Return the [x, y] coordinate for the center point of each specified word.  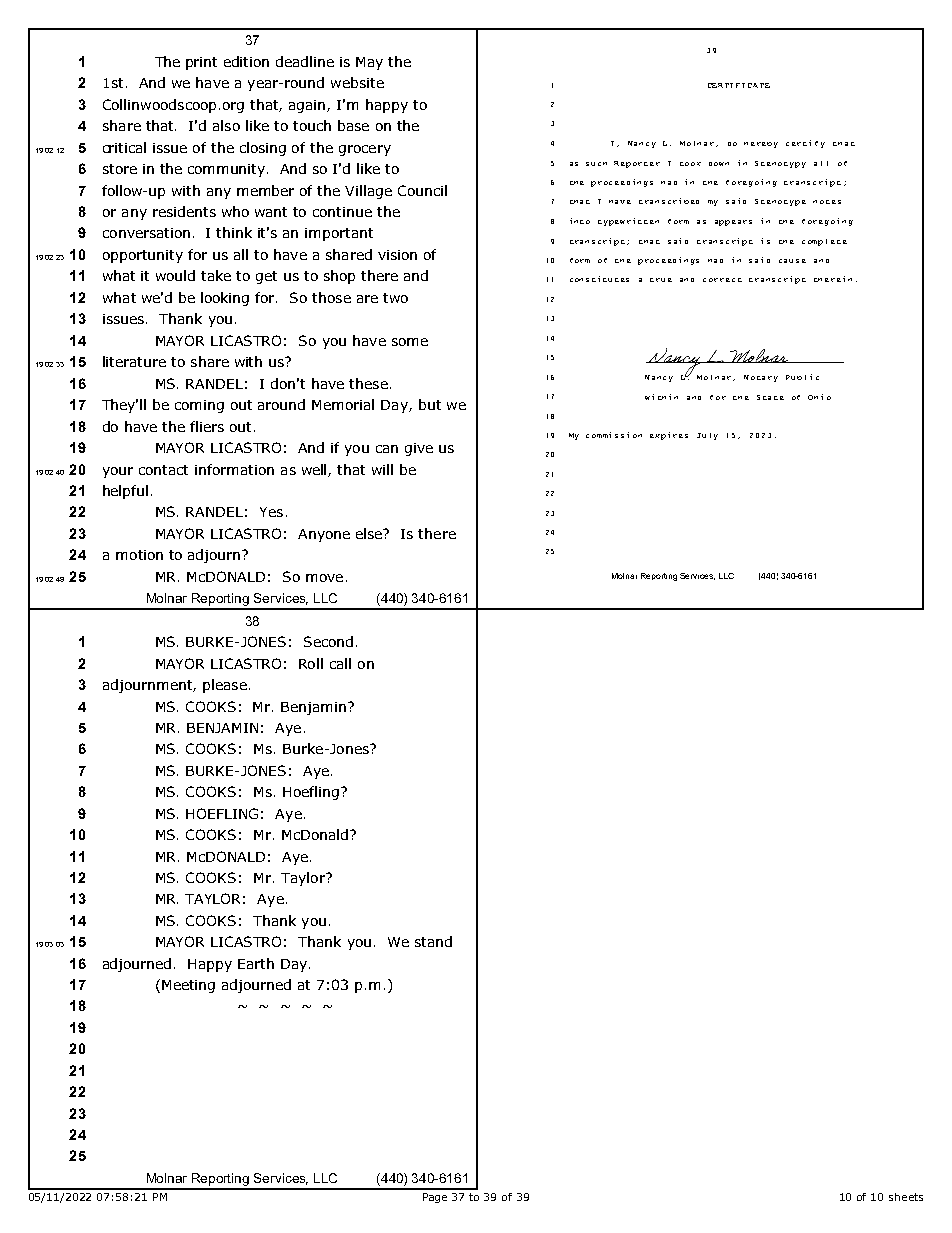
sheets [906, 1197]
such [596, 164]
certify [805, 144]
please [225, 686]
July [707, 436]
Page [435, 1198]
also [226, 125]
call [340, 663]
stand [433, 941]
